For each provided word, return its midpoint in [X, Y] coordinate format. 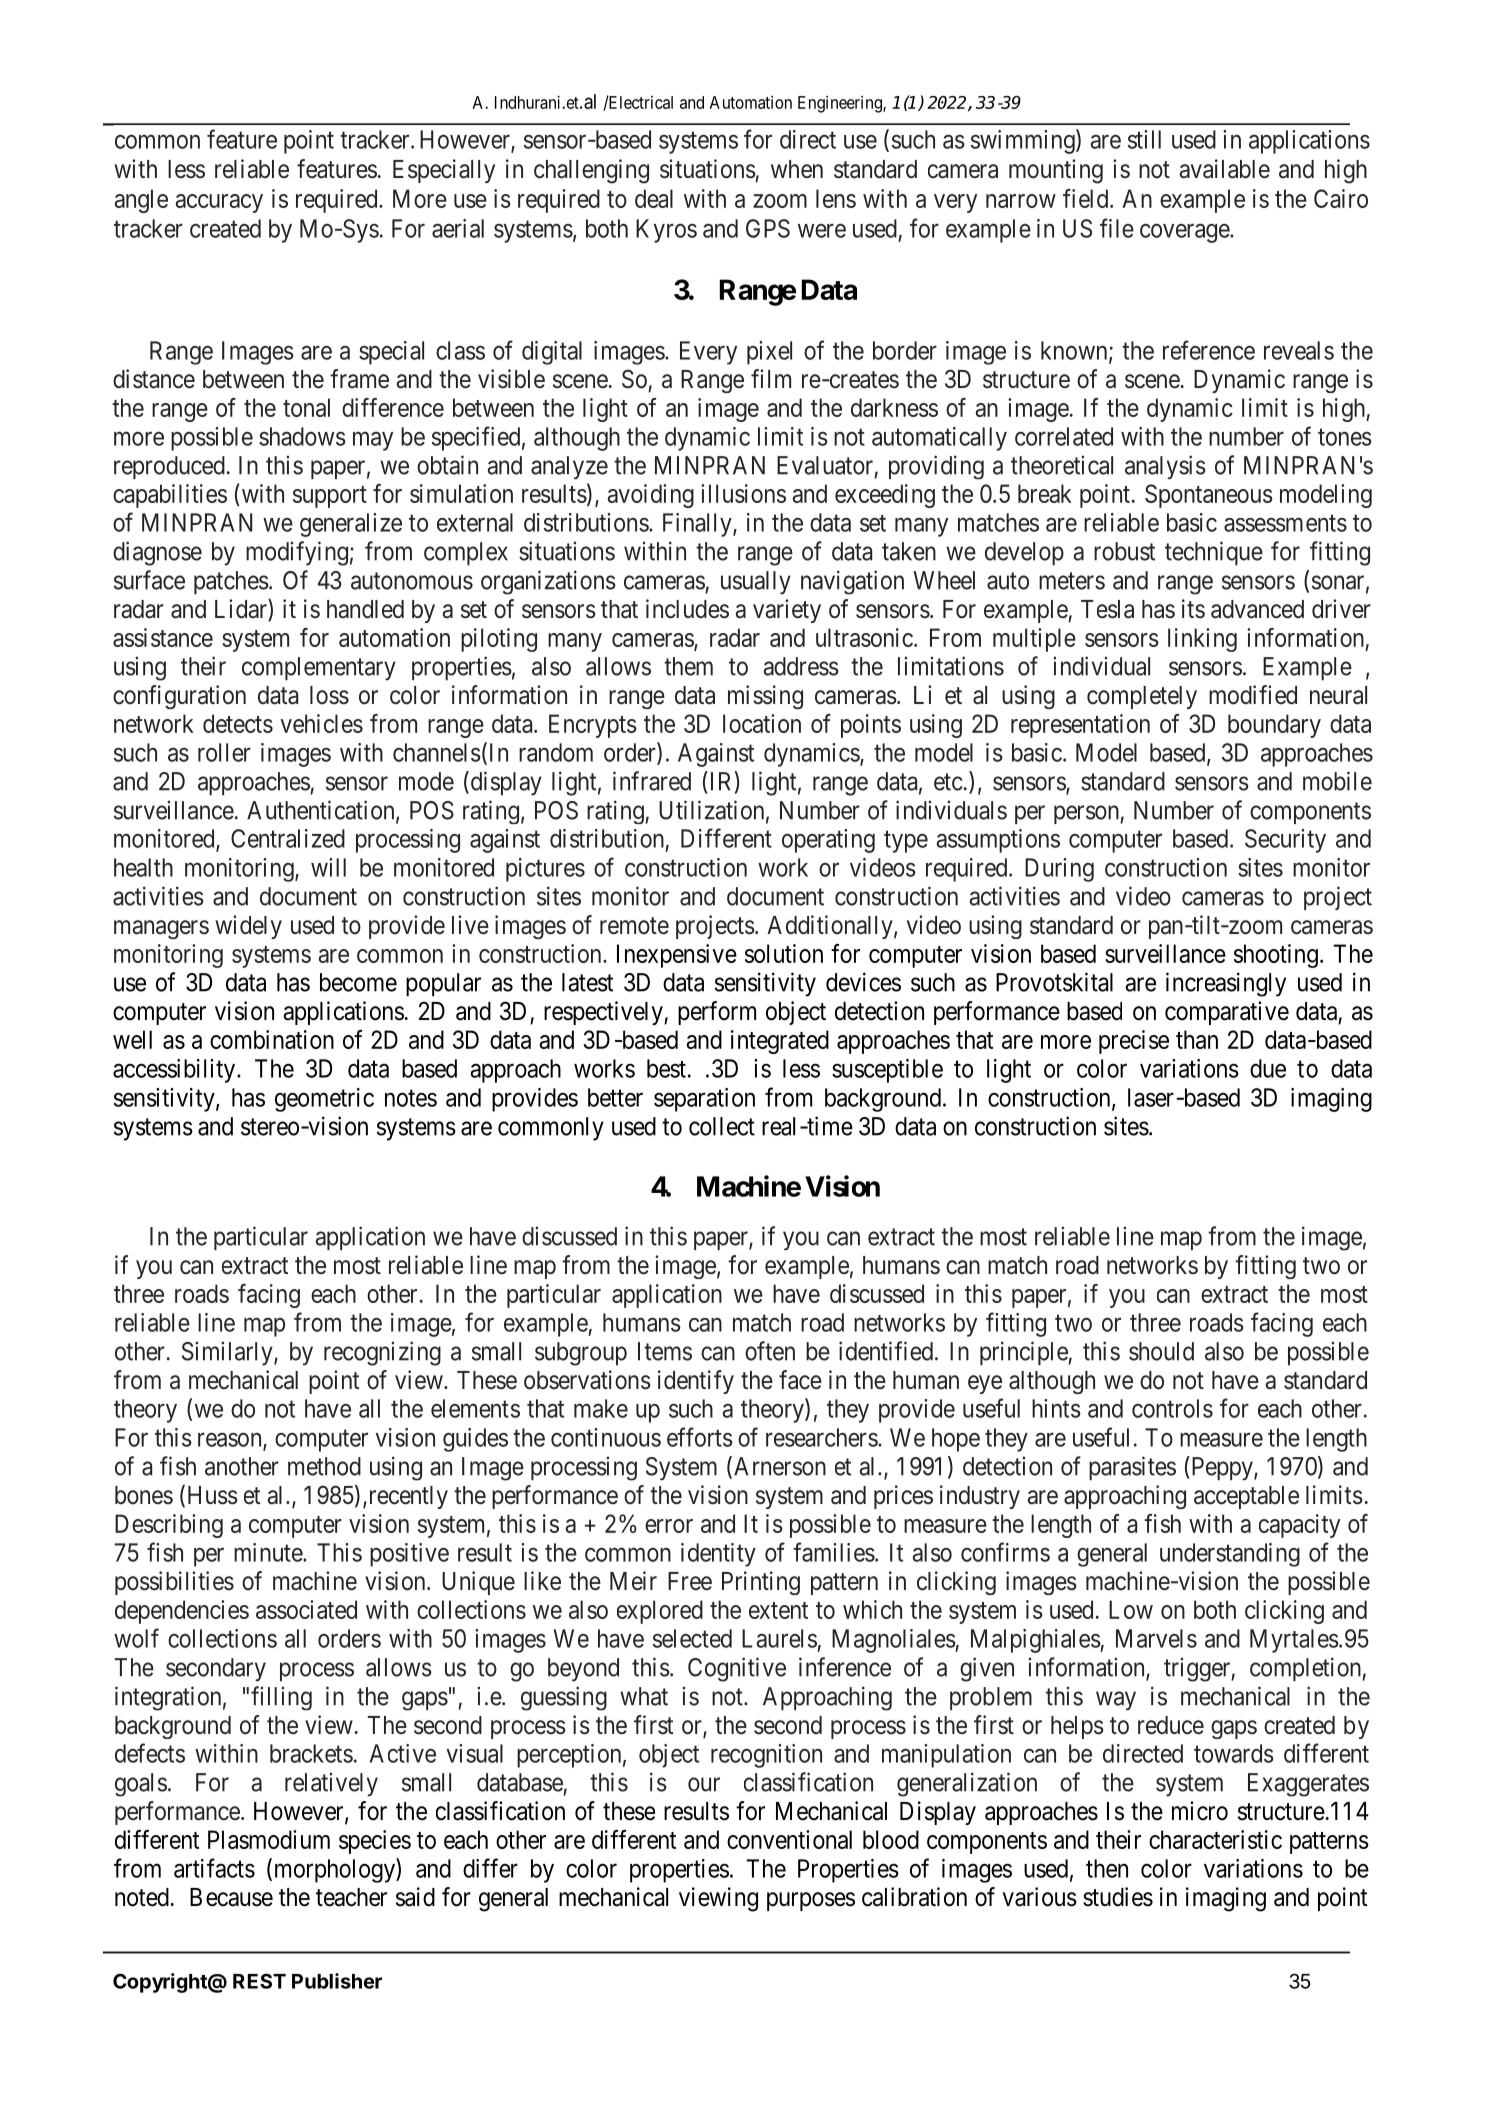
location [762, 723]
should [1161, 1351]
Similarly [228, 1353]
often [770, 1351]
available [1225, 169]
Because [231, 1897]
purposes [811, 1901]
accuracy [219, 203]
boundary [1274, 726]
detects [238, 723]
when [797, 169]
